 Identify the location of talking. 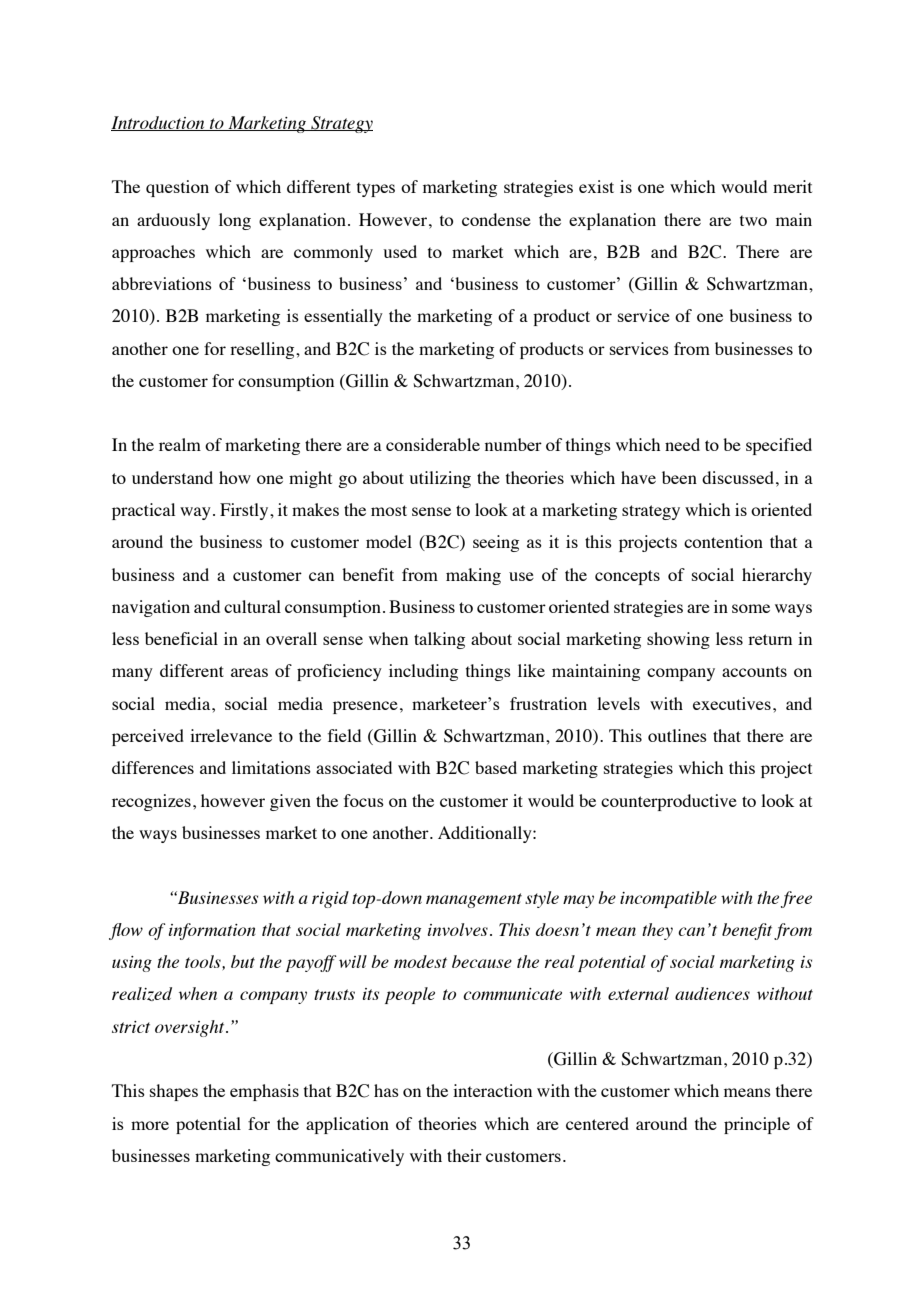
(439, 640).
